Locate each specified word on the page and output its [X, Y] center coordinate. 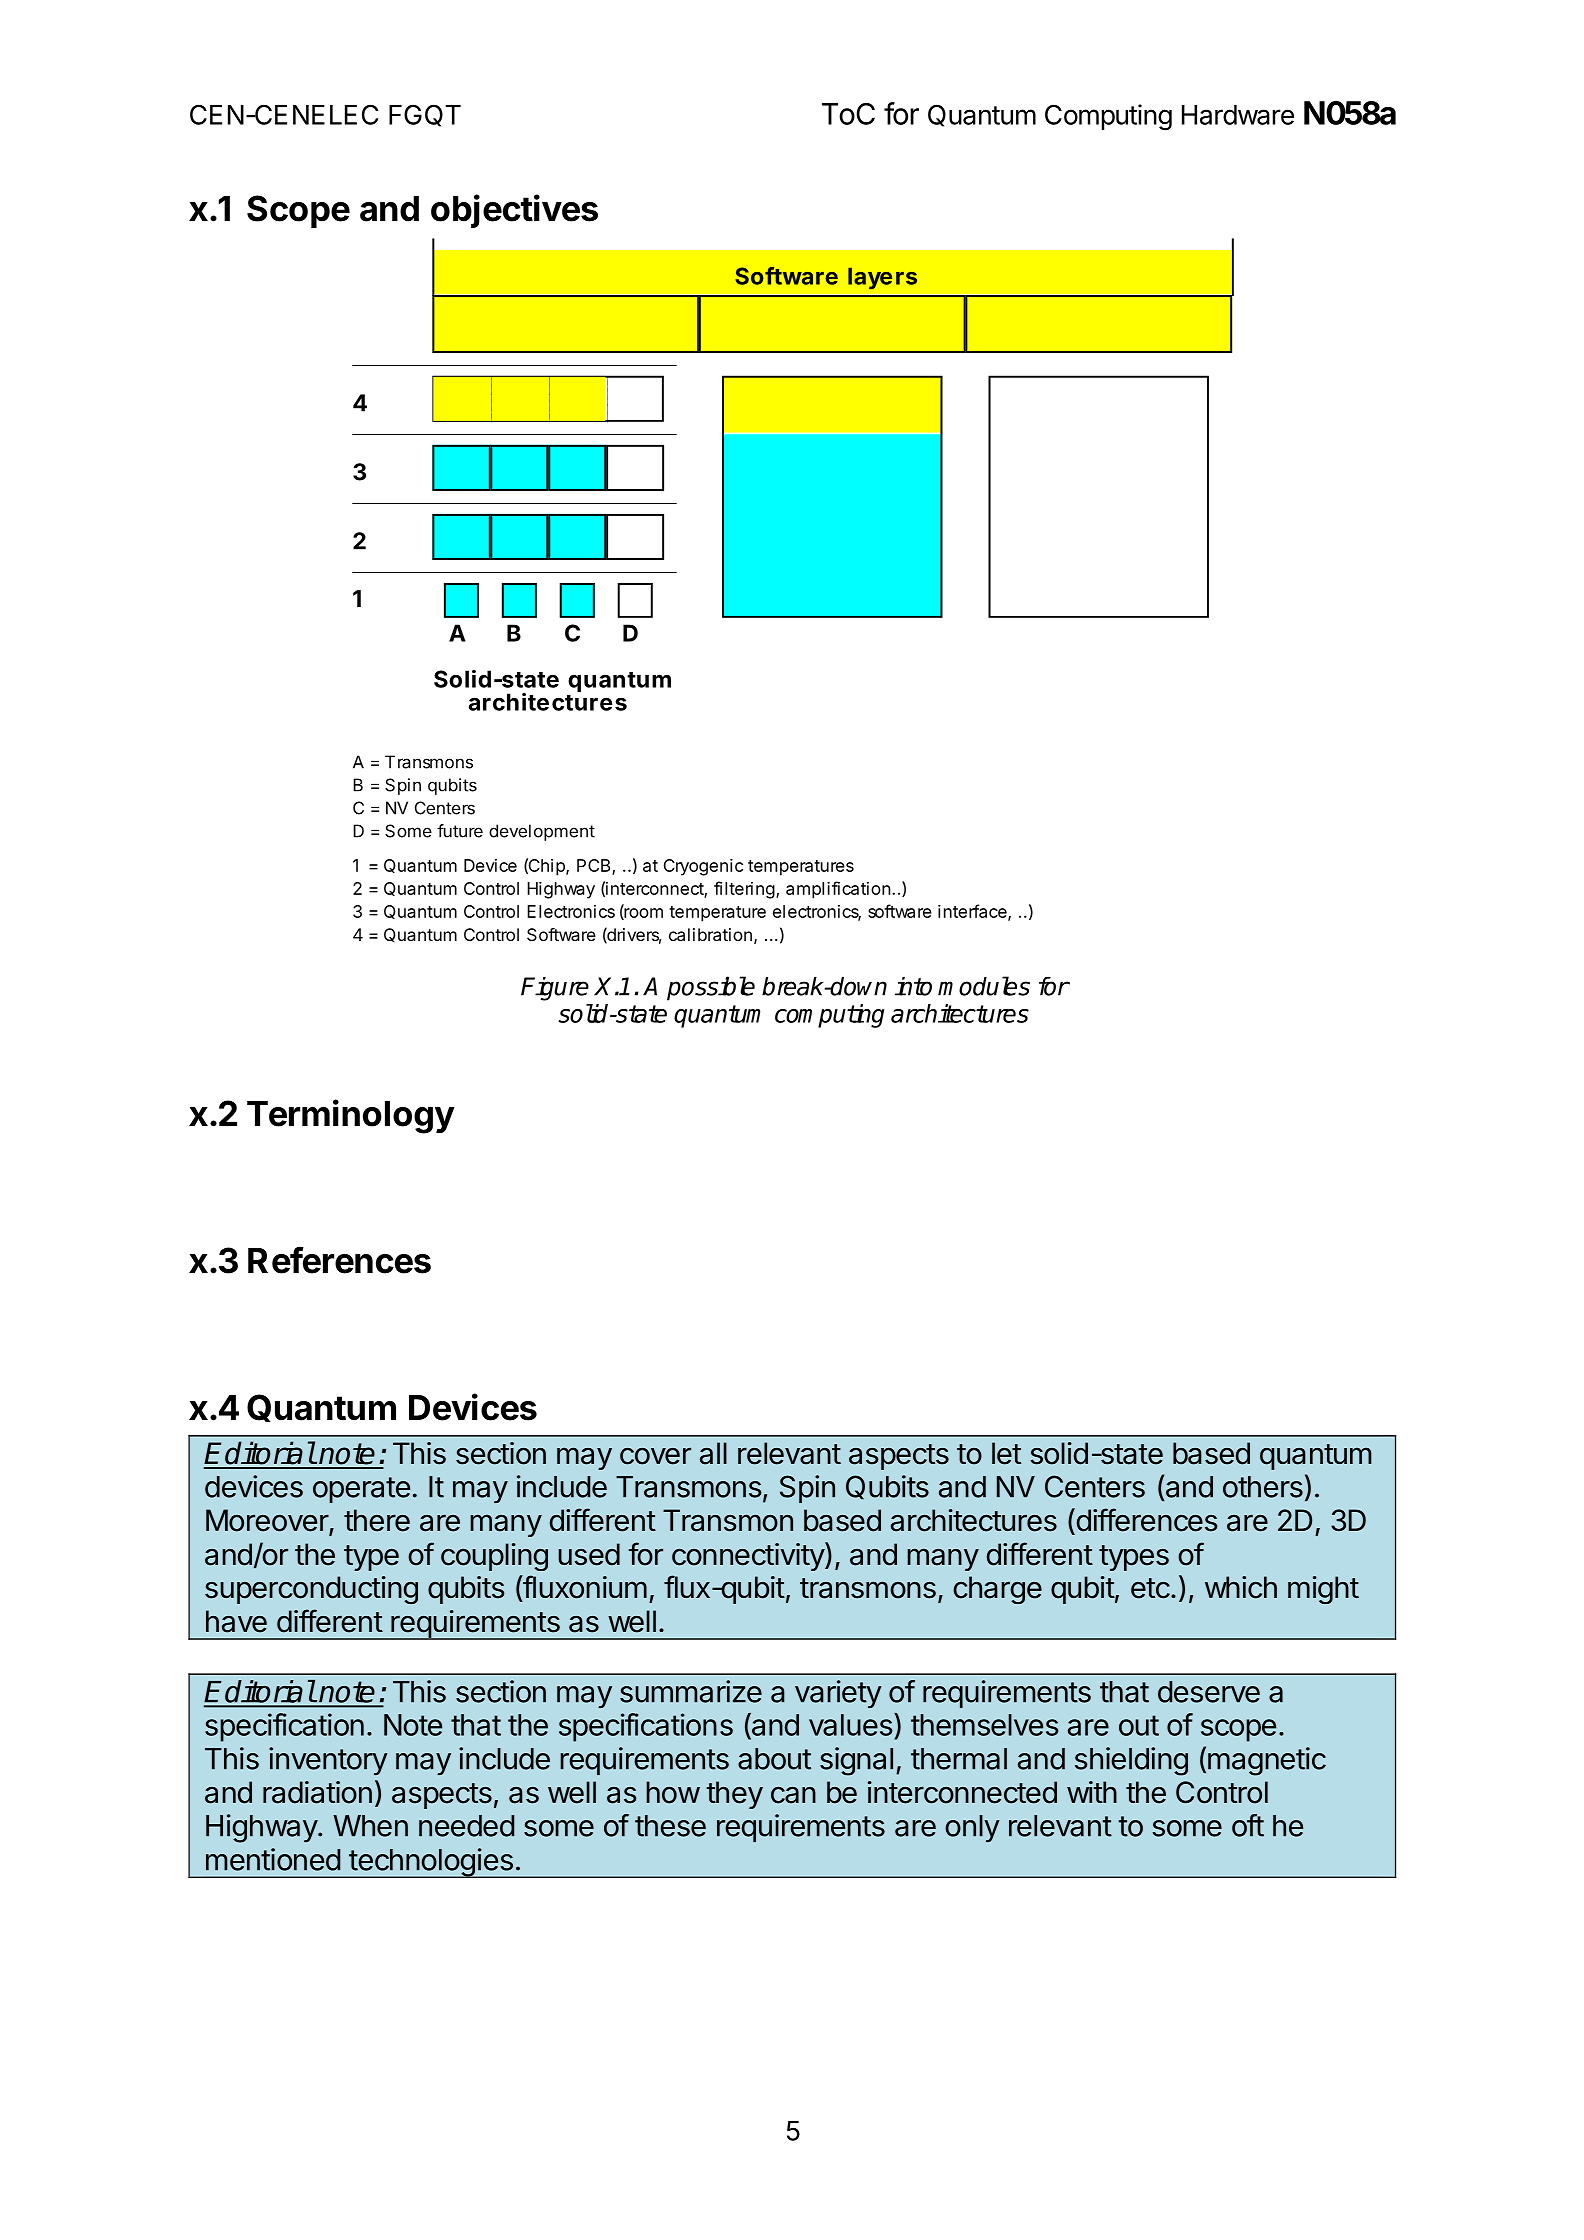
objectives [514, 211]
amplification [838, 890]
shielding [1131, 1761]
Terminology [351, 1116]
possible [711, 988]
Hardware [1238, 115]
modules [984, 986]
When [370, 1826]
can [793, 1795]
